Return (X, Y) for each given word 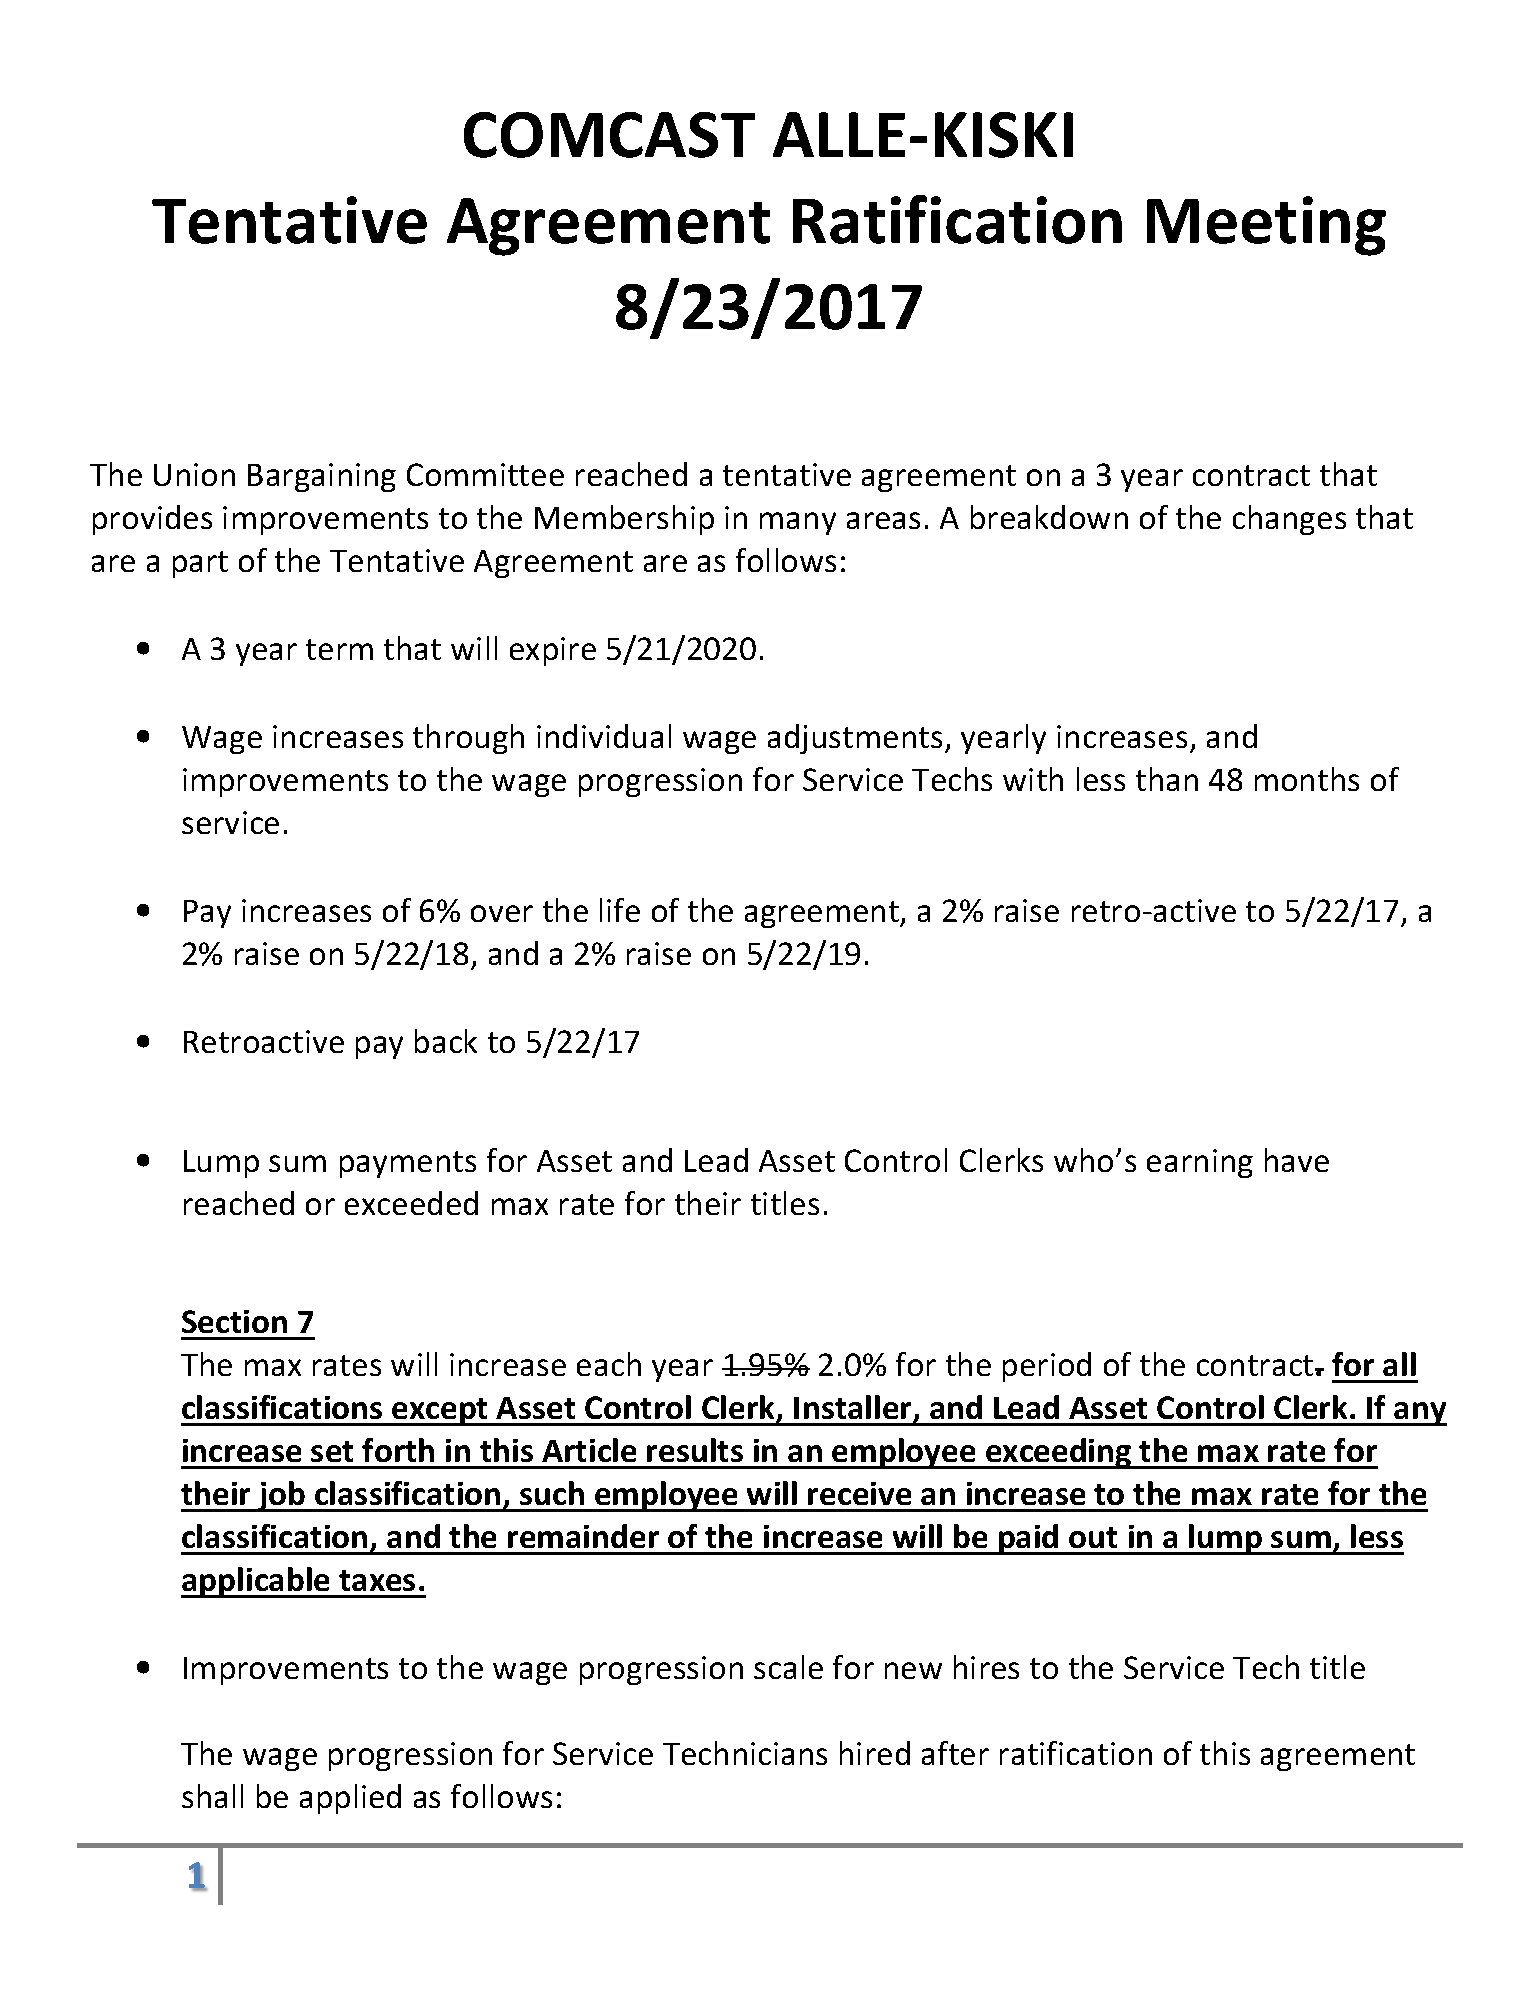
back (446, 1041)
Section (234, 1321)
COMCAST (609, 135)
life (620, 910)
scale (788, 1667)
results (695, 1450)
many (798, 523)
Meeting (1266, 226)
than (1167, 779)
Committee (485, 474)
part (200, 564)
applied (350, 1799)
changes (1289, 520)
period (1047, 1367)
